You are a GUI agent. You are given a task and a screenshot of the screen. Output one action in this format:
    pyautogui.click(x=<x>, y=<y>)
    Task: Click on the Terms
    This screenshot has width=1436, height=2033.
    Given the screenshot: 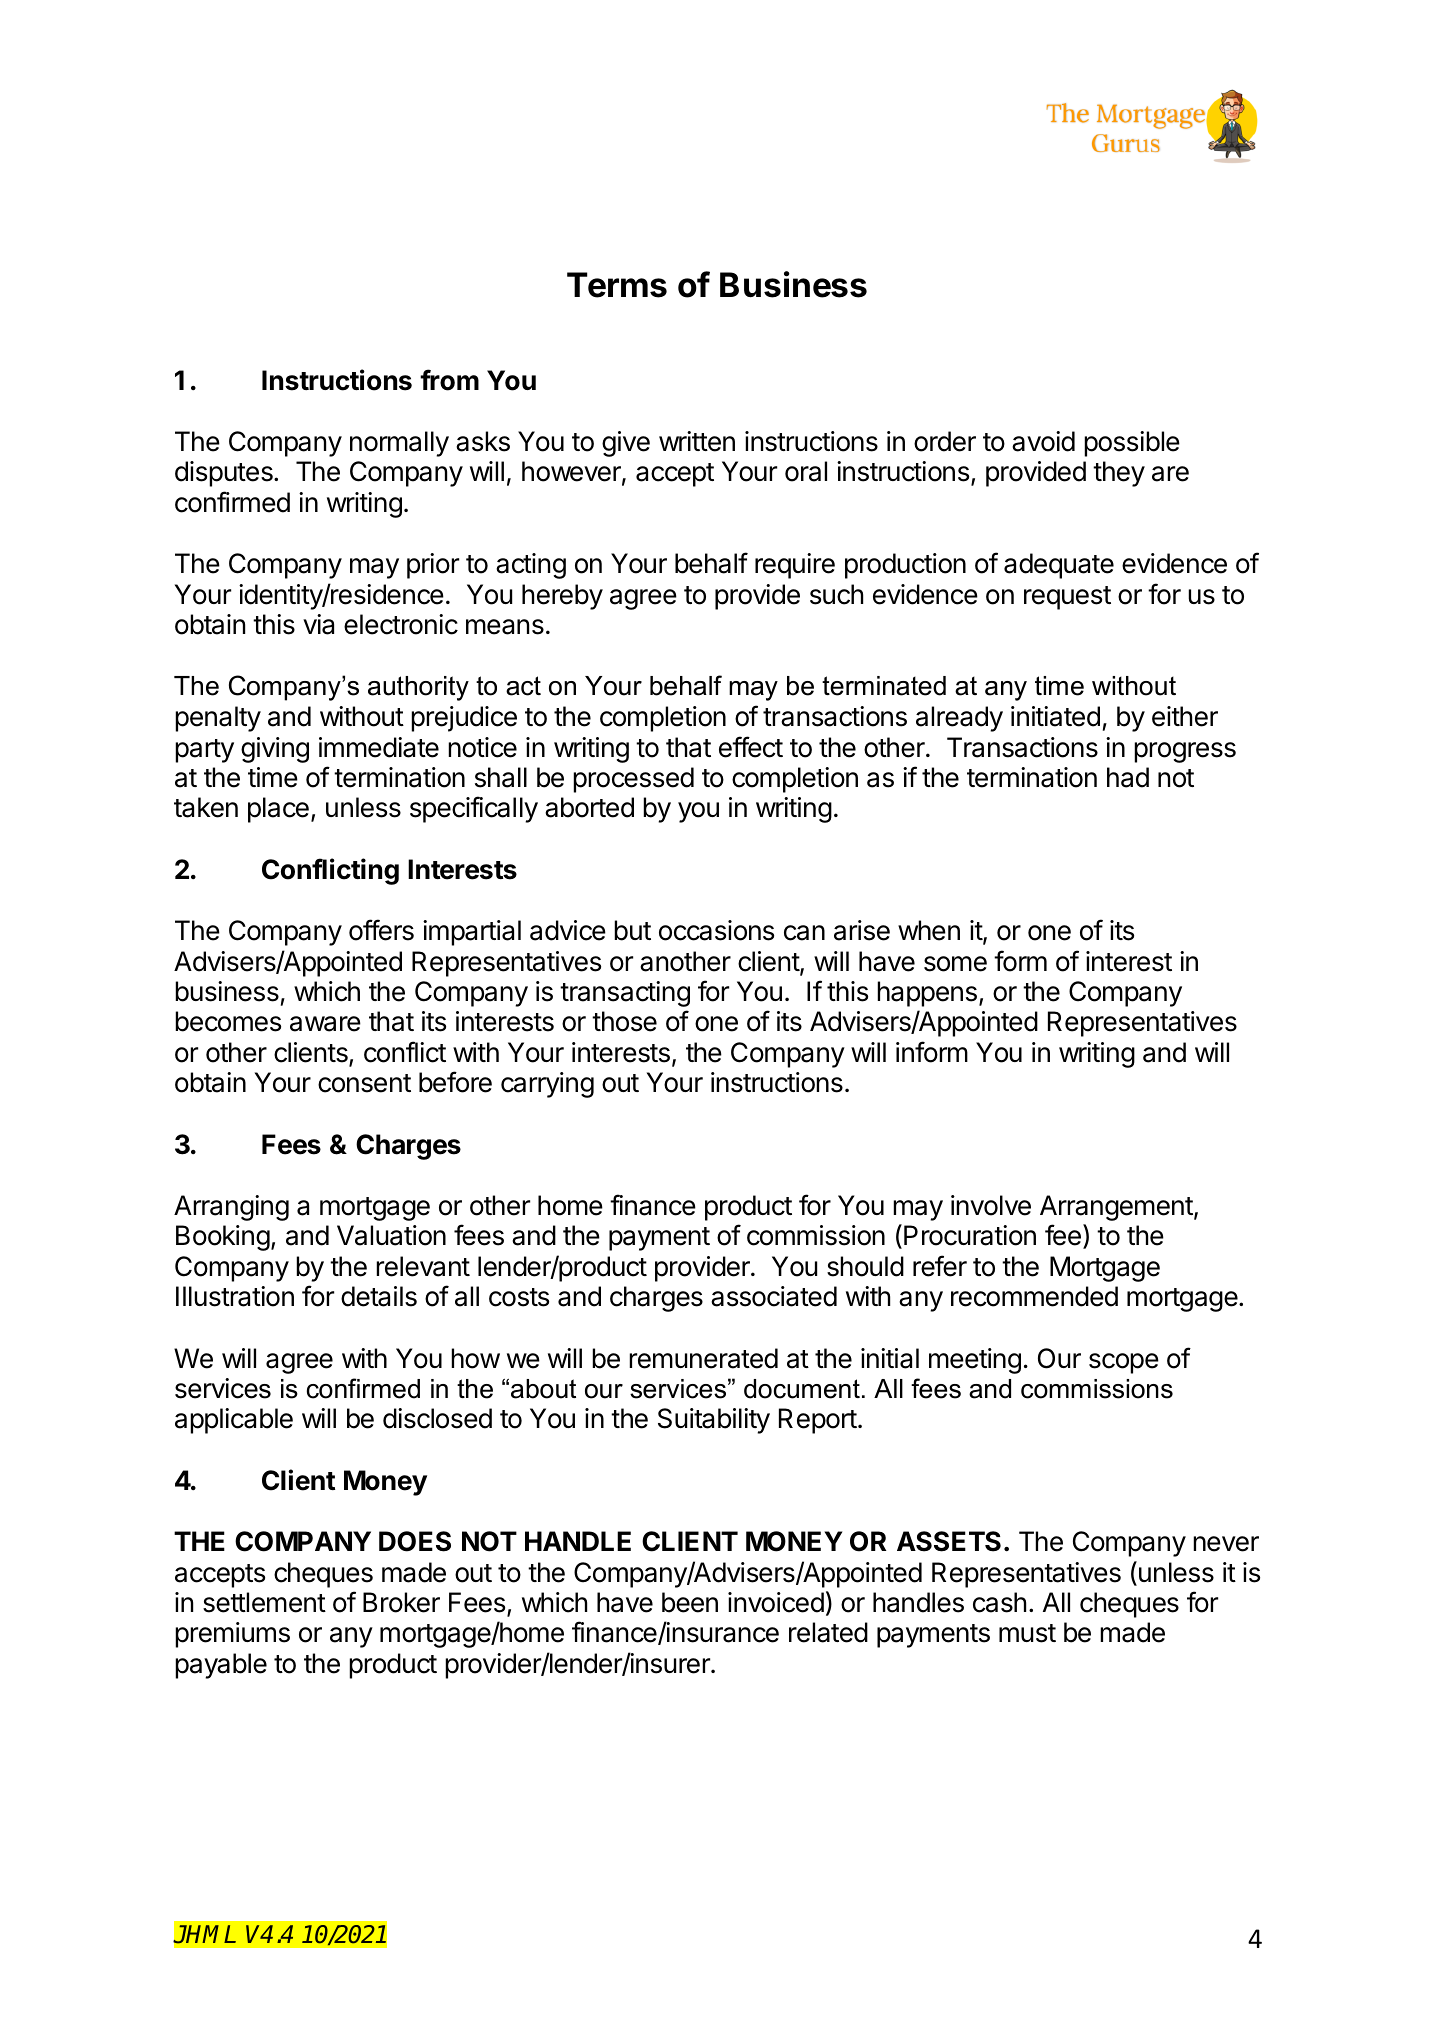 What is the action you would take?
    pyautogui.click(x=617, y=285)
